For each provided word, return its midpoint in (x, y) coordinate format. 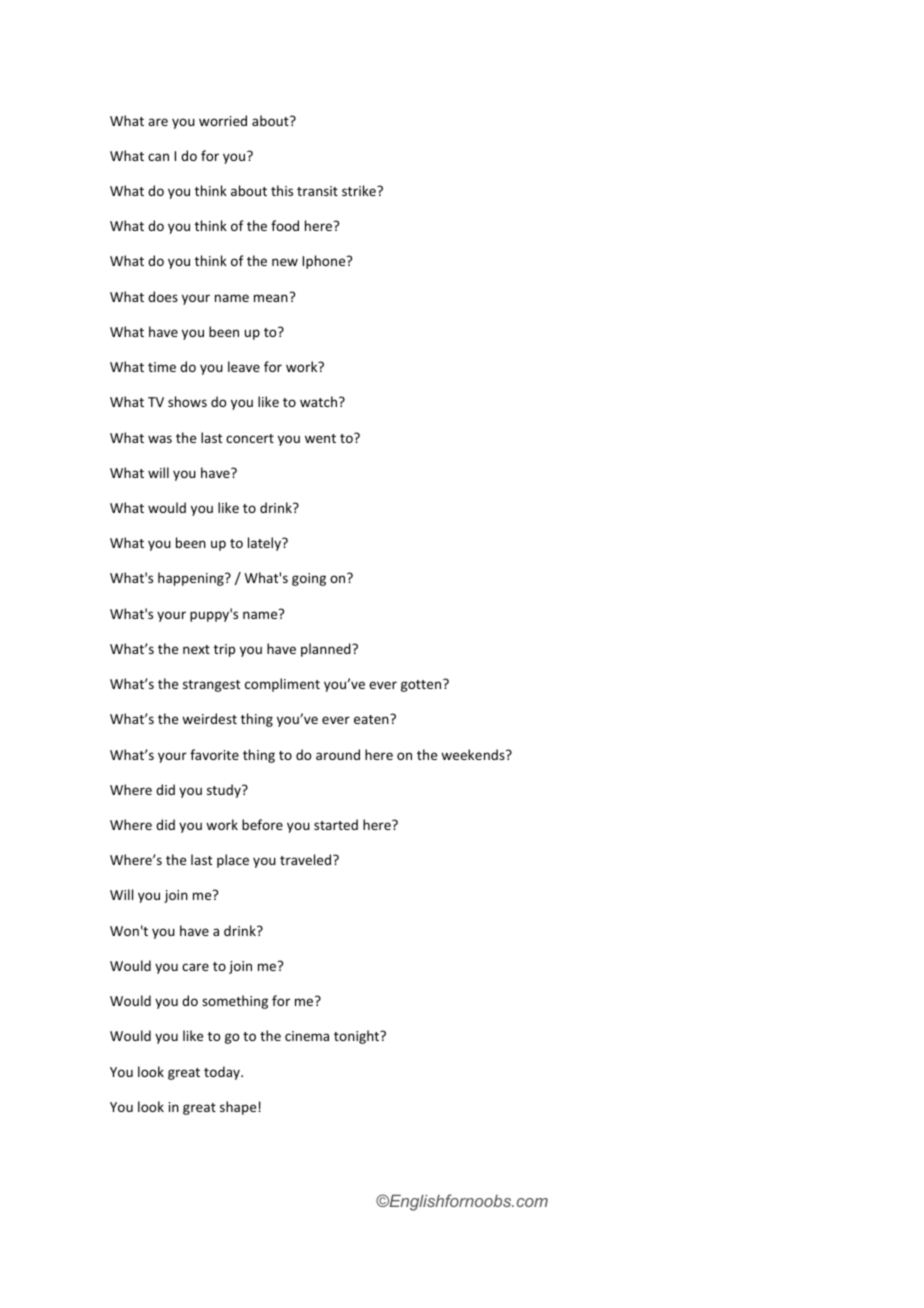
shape (238, 1108)
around (338, 754)
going (309, 579)
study (225, 791)
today (223, 1073)
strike (360, 190)
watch (320, 401)
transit (317, 191)
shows (187, 401)
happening (192, 579)
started (336, 824)
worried (223, 120)
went (320, 438)
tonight (358, 1037)
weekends (474, 754)
